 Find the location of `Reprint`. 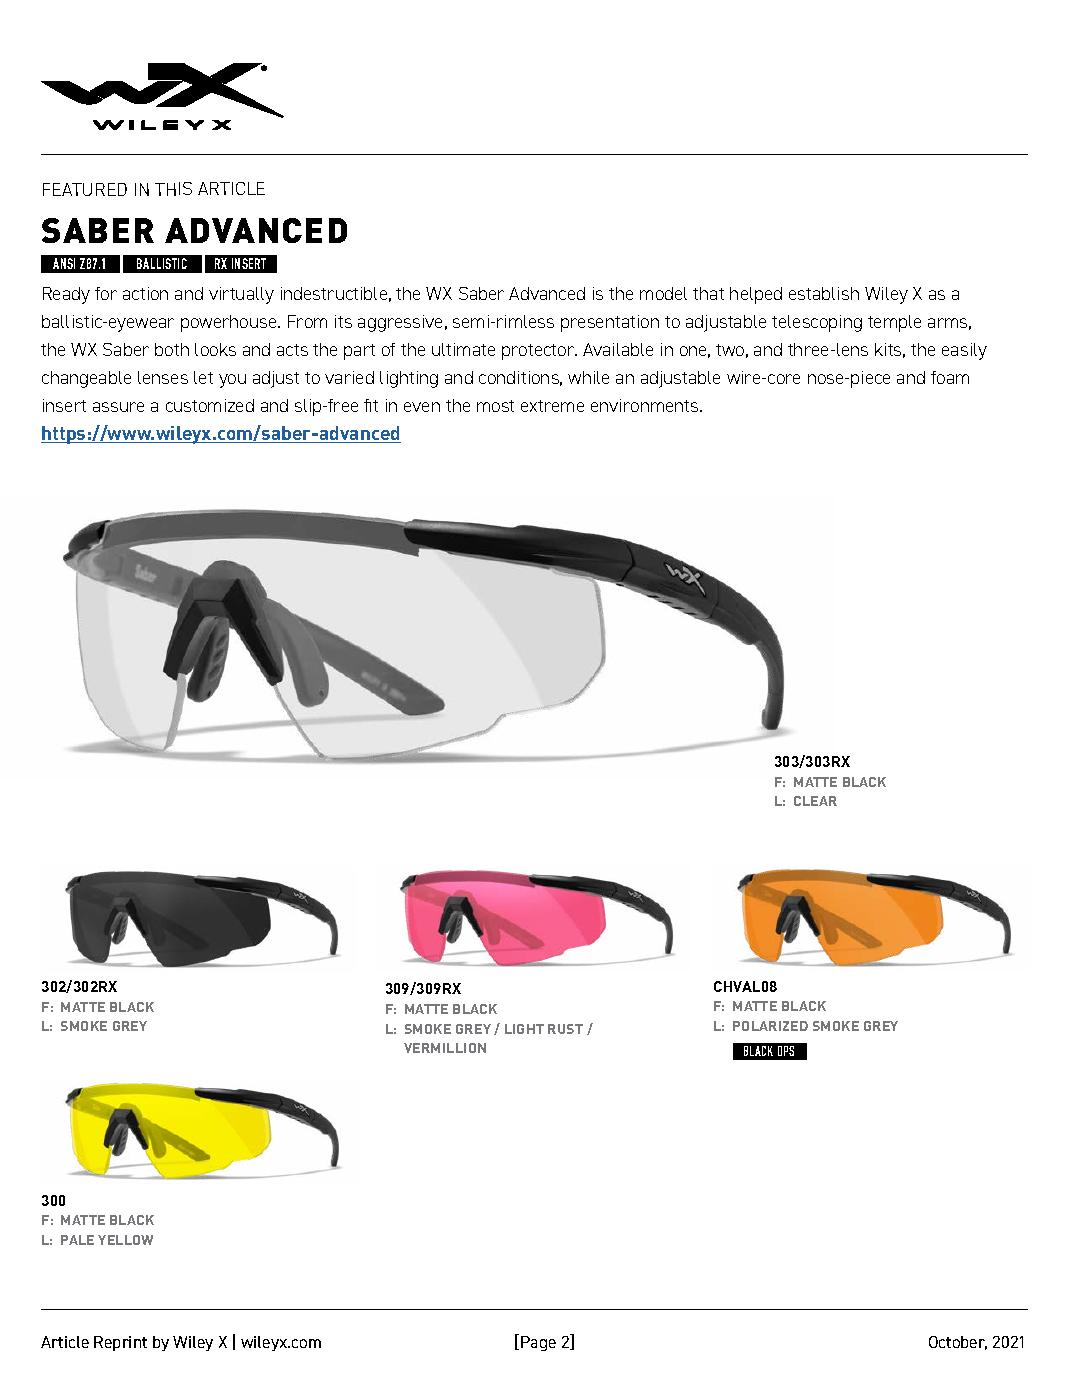

Reprint is located at coordinates (120, 1343).
